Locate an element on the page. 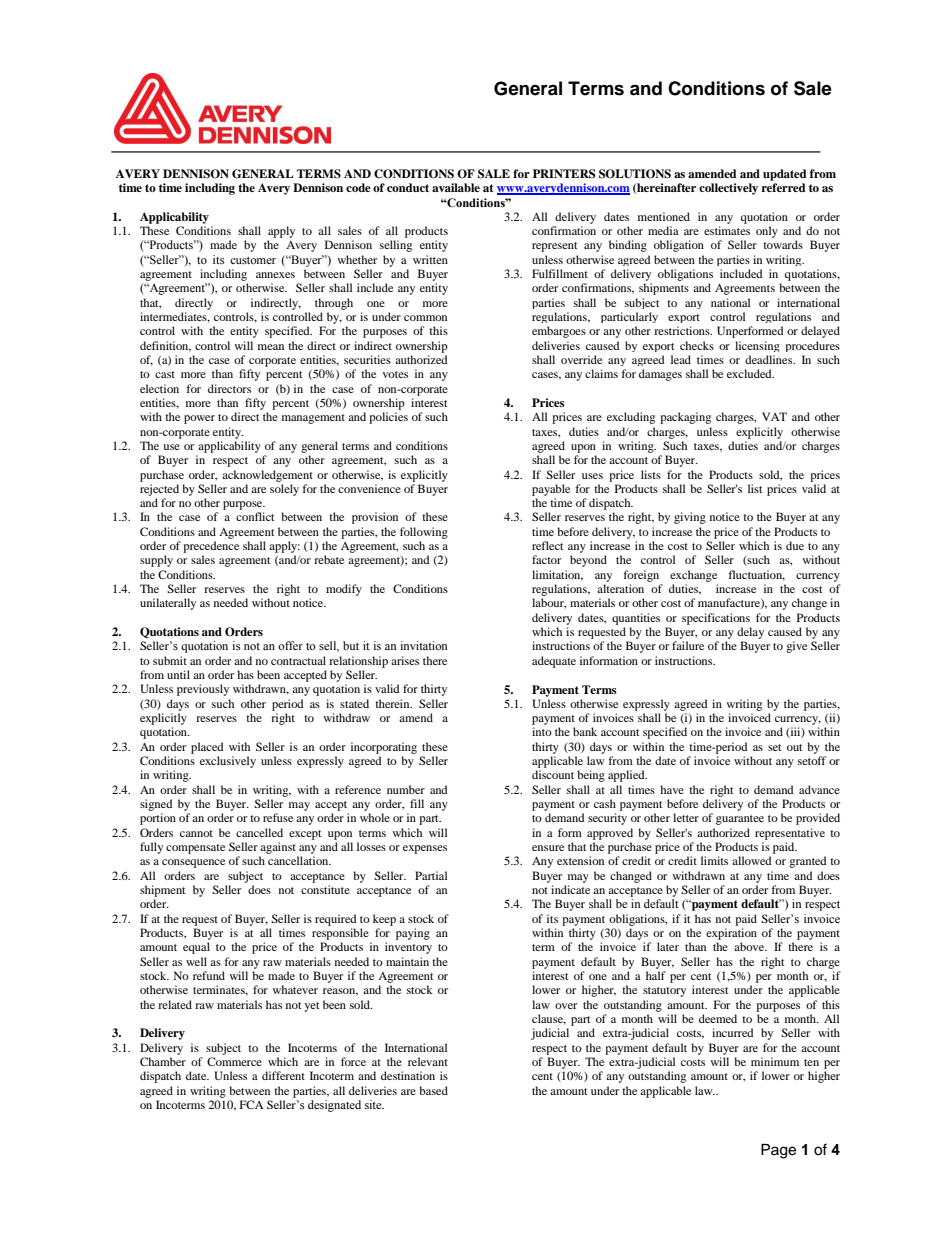  power is located at coordinates (199, 419).
